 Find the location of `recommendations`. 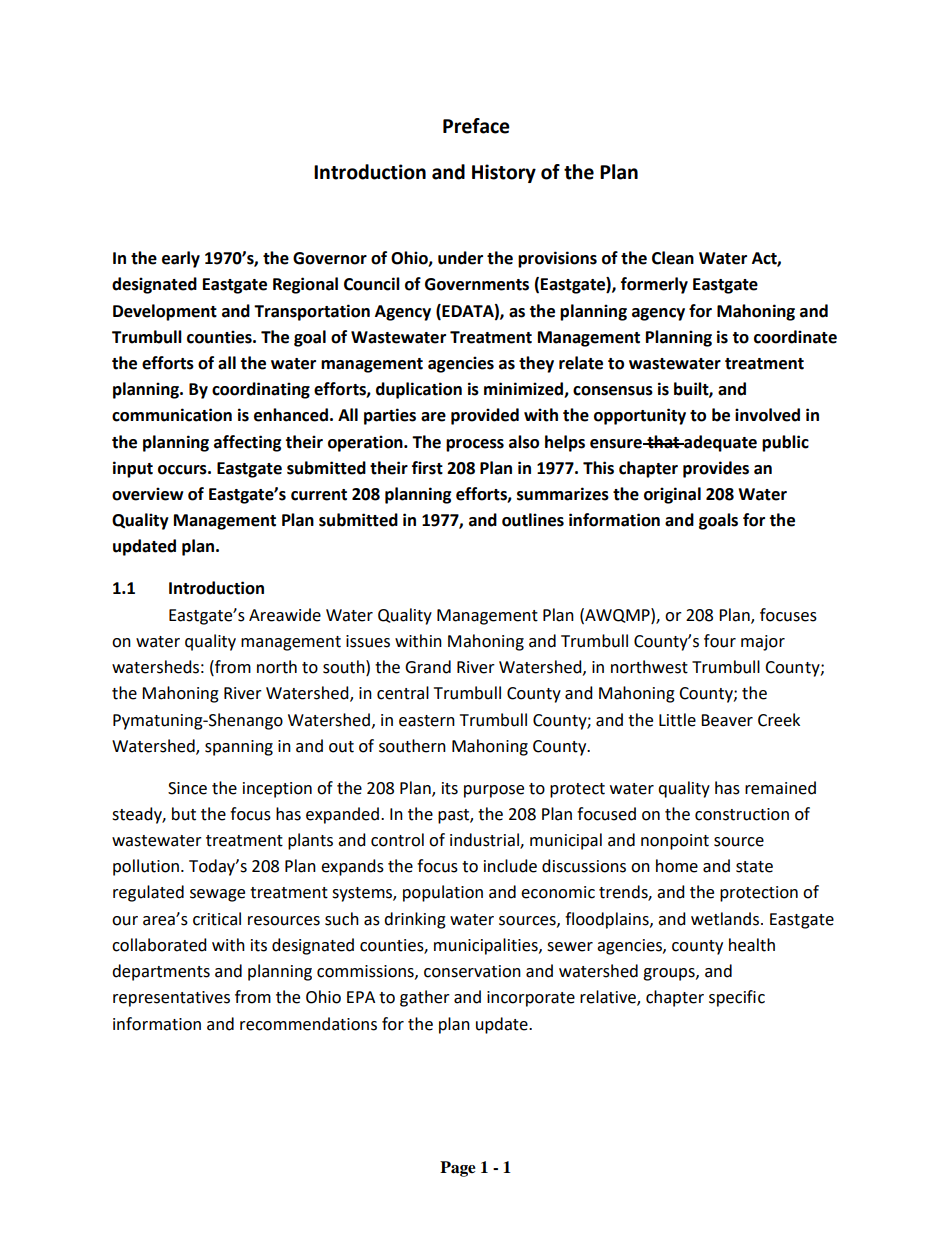

recommendations is located at coordinates (308, 1024).
